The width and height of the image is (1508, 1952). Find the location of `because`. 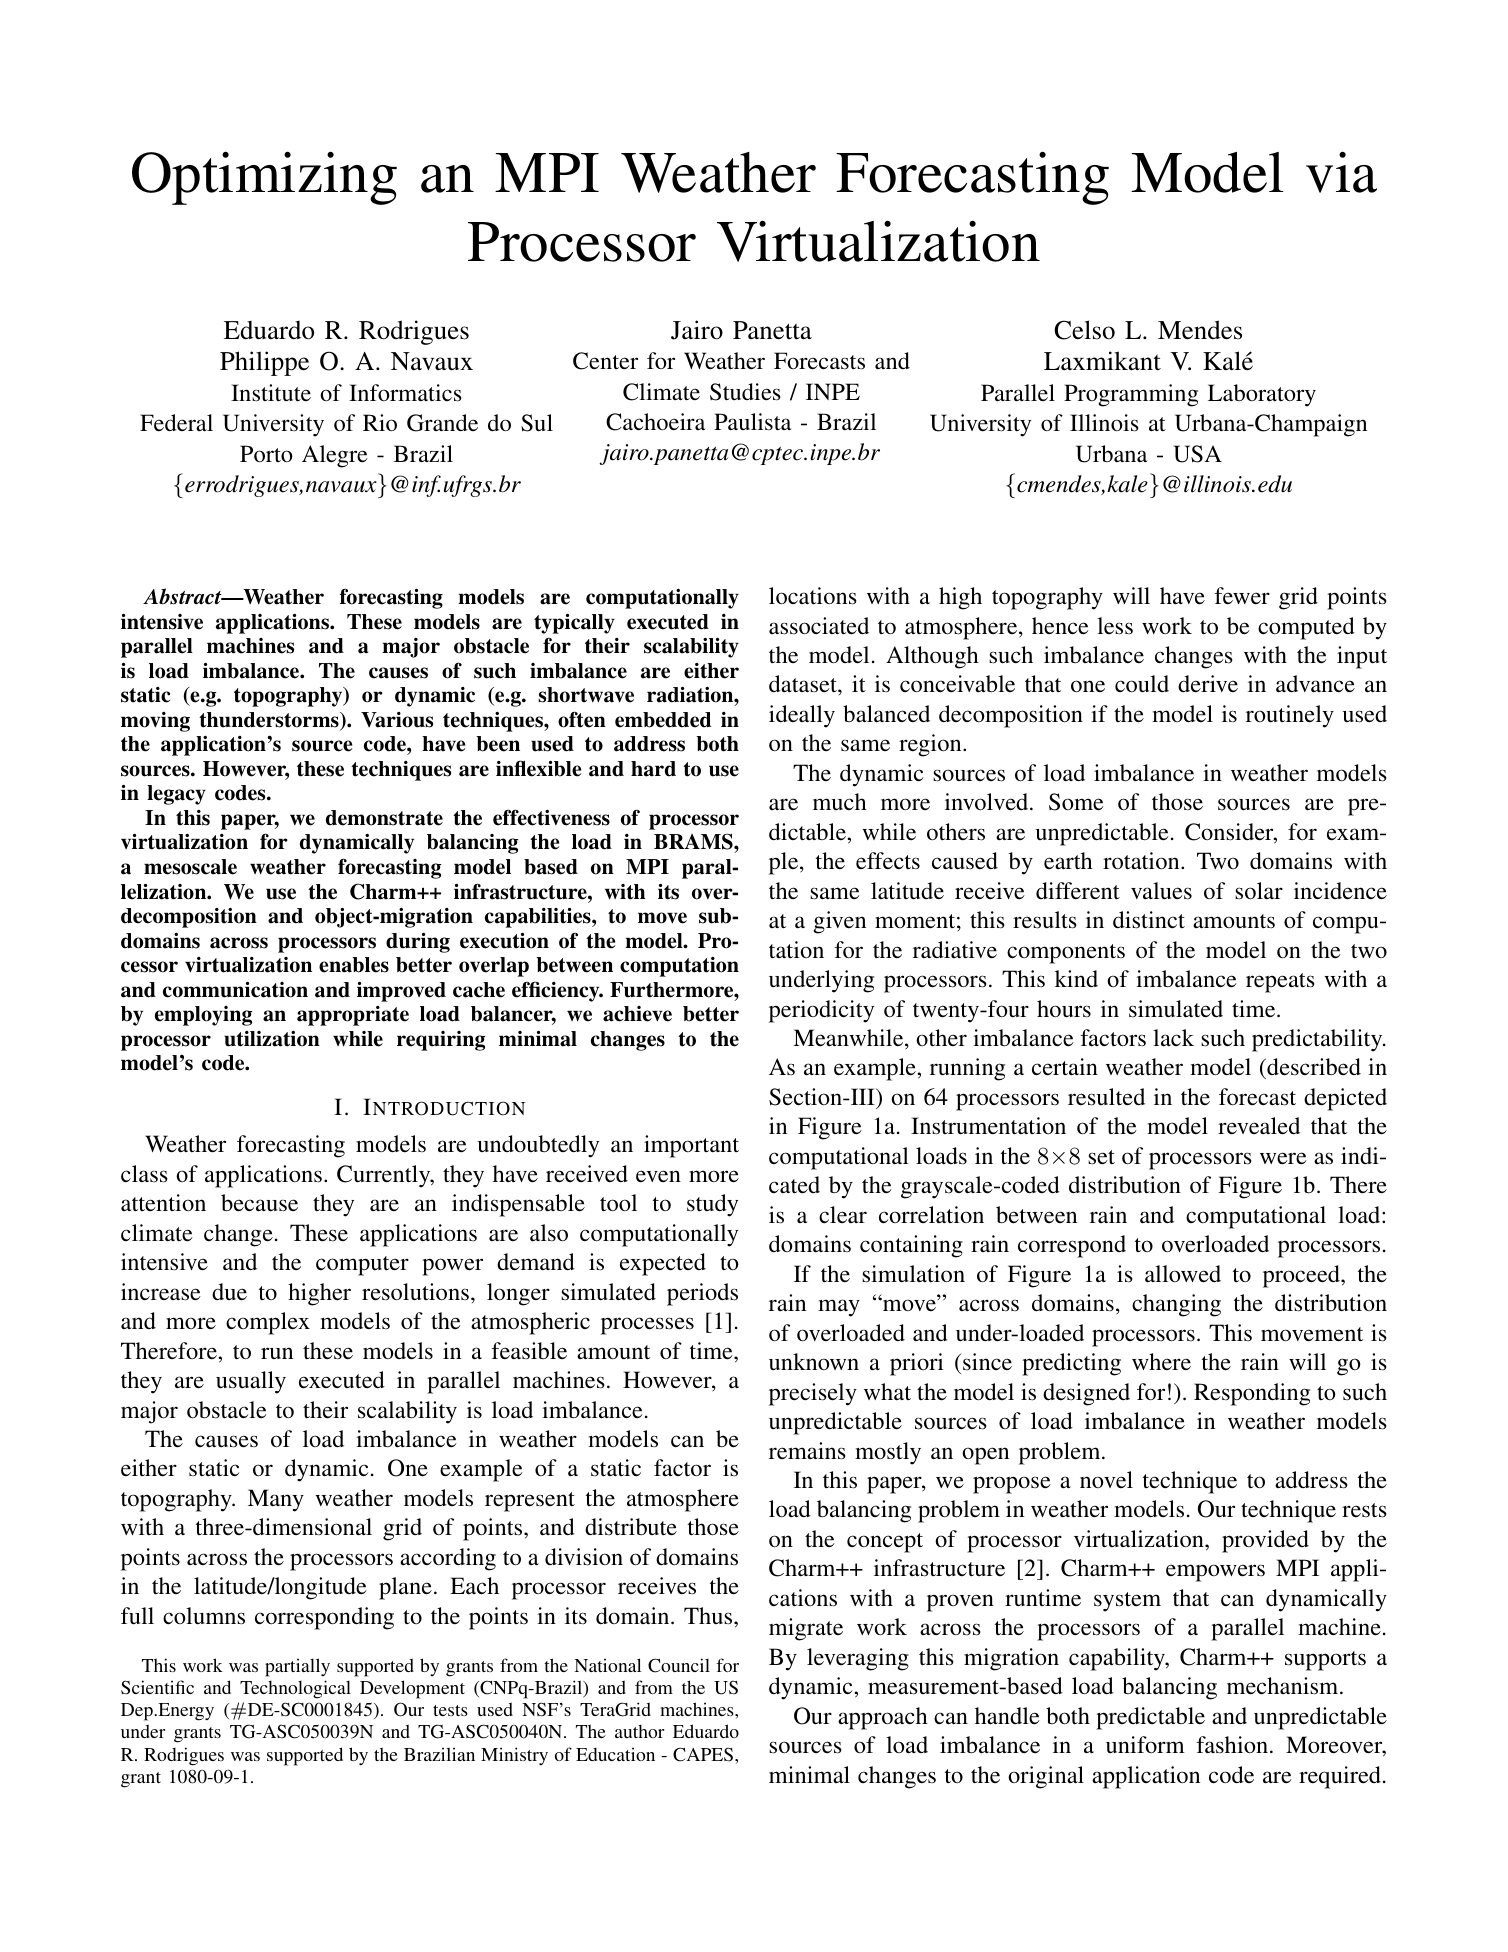

because is located at coordinates (259, 1203).
